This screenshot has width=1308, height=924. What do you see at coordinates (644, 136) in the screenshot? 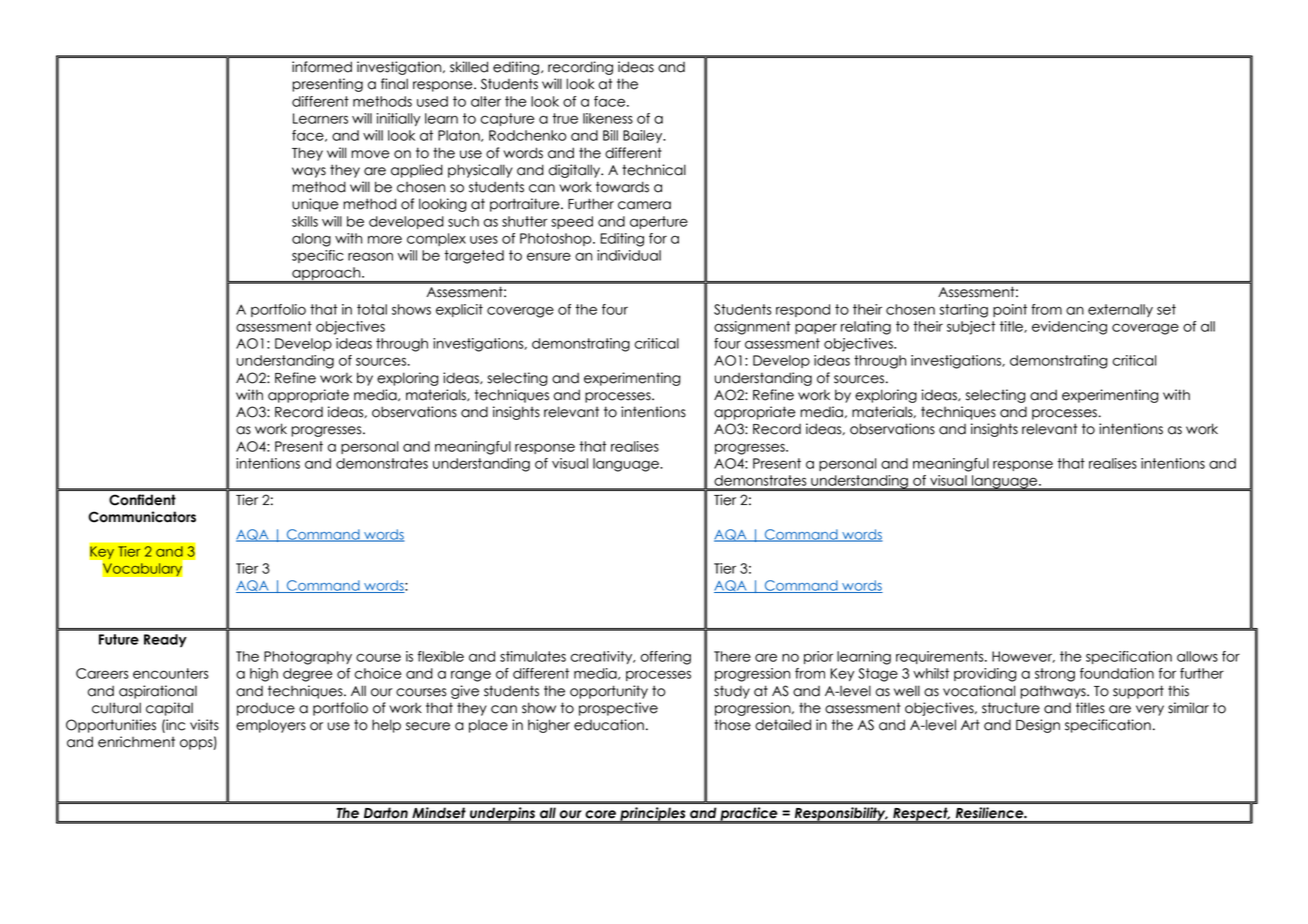
I see `Bailey` at bounding box center [644, 136].
